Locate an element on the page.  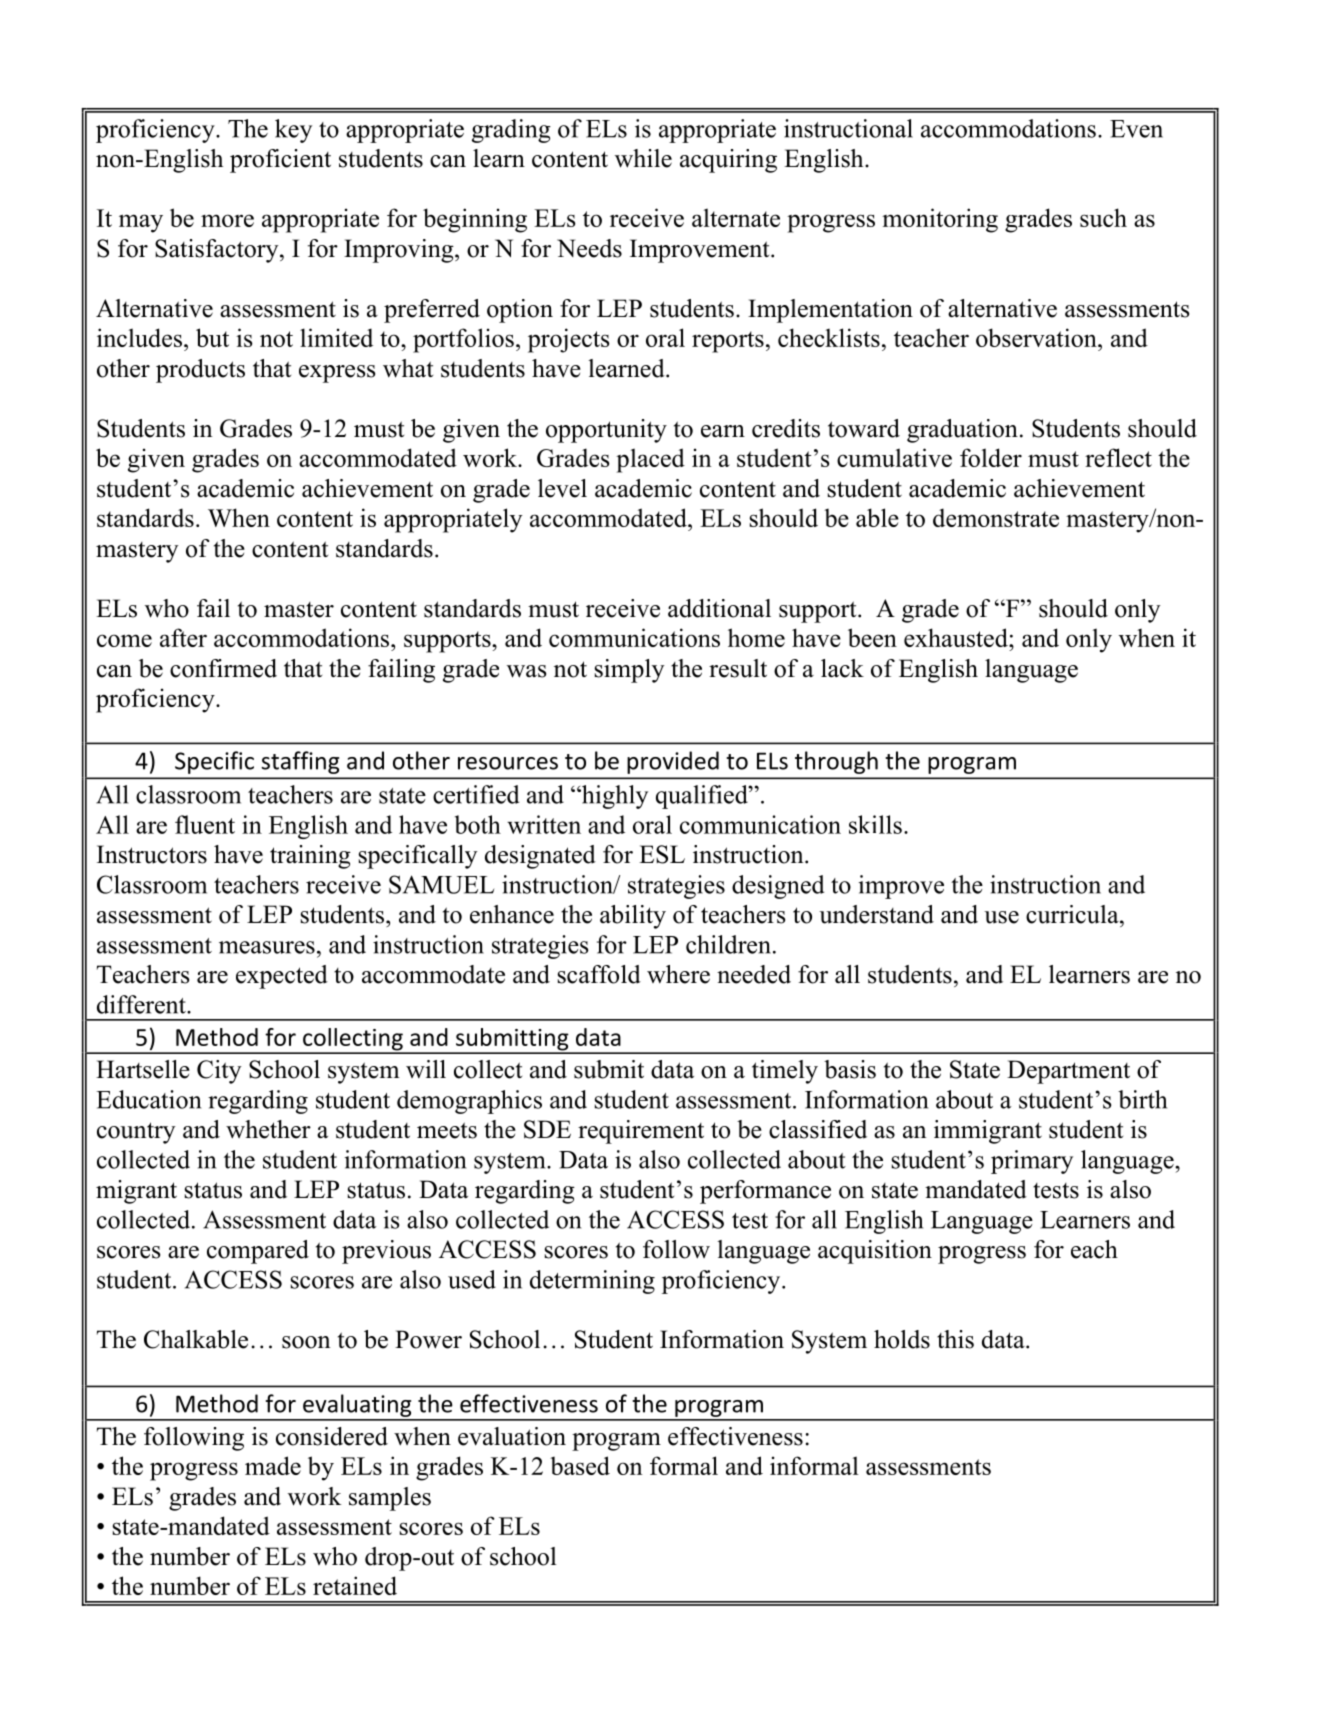
requirement is located at coordinates (641, 1132).
